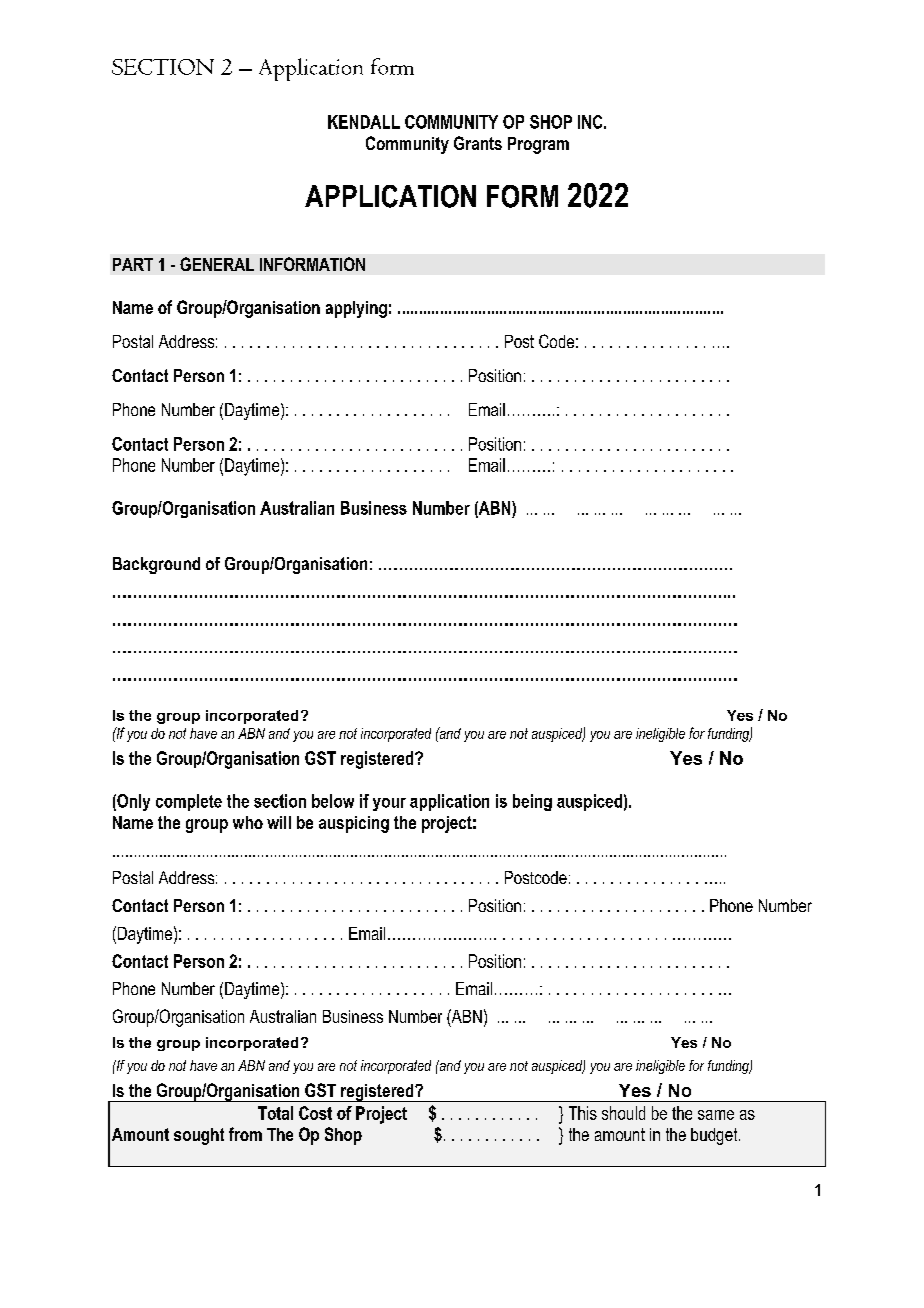  I want to click on GENERAL, so click(217, 264).
